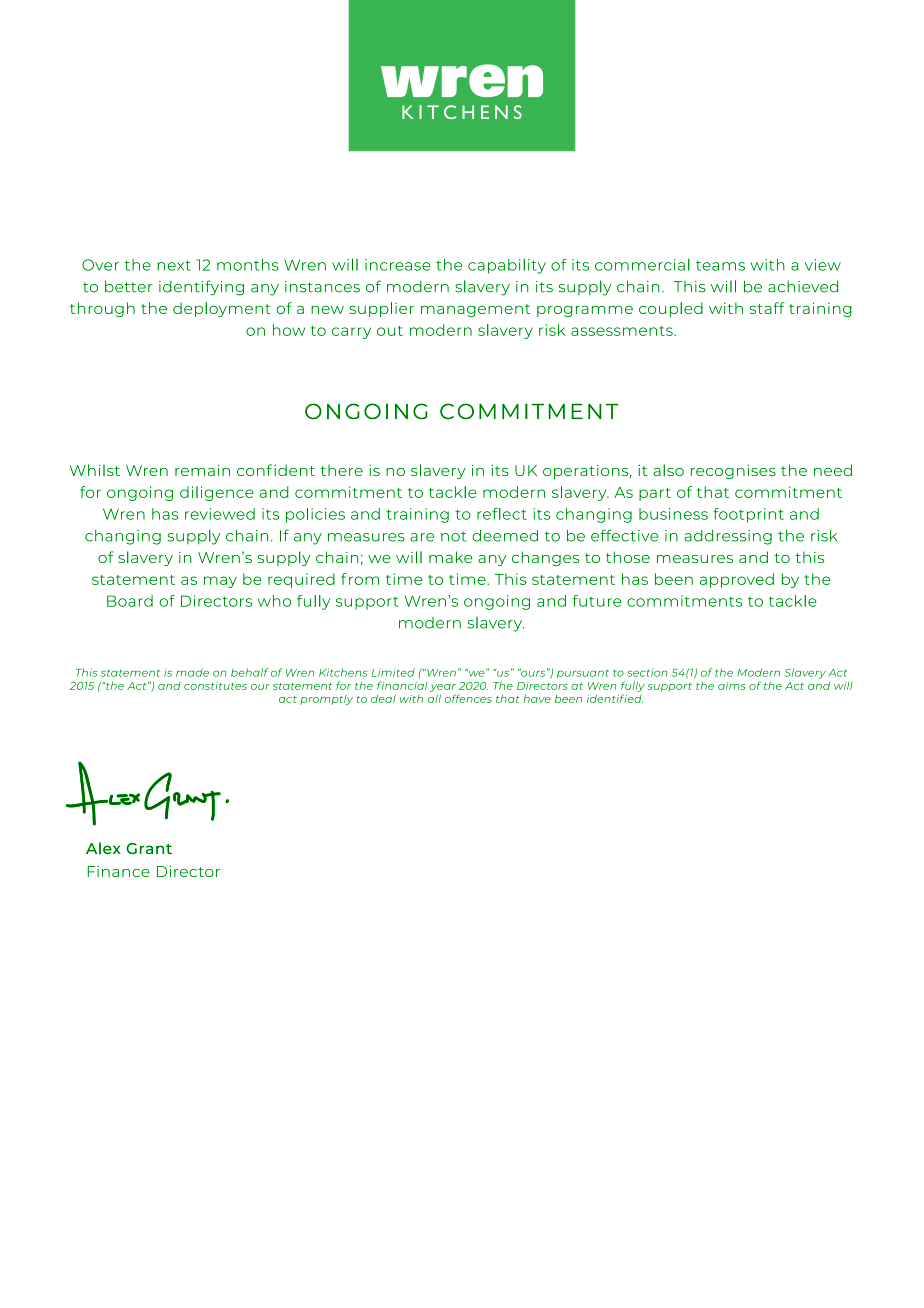 The height and width of the document is (1308, 924). What do you see at coordinates (450, 557) in the document?
I see `make` at bounding box center [450, 557].
